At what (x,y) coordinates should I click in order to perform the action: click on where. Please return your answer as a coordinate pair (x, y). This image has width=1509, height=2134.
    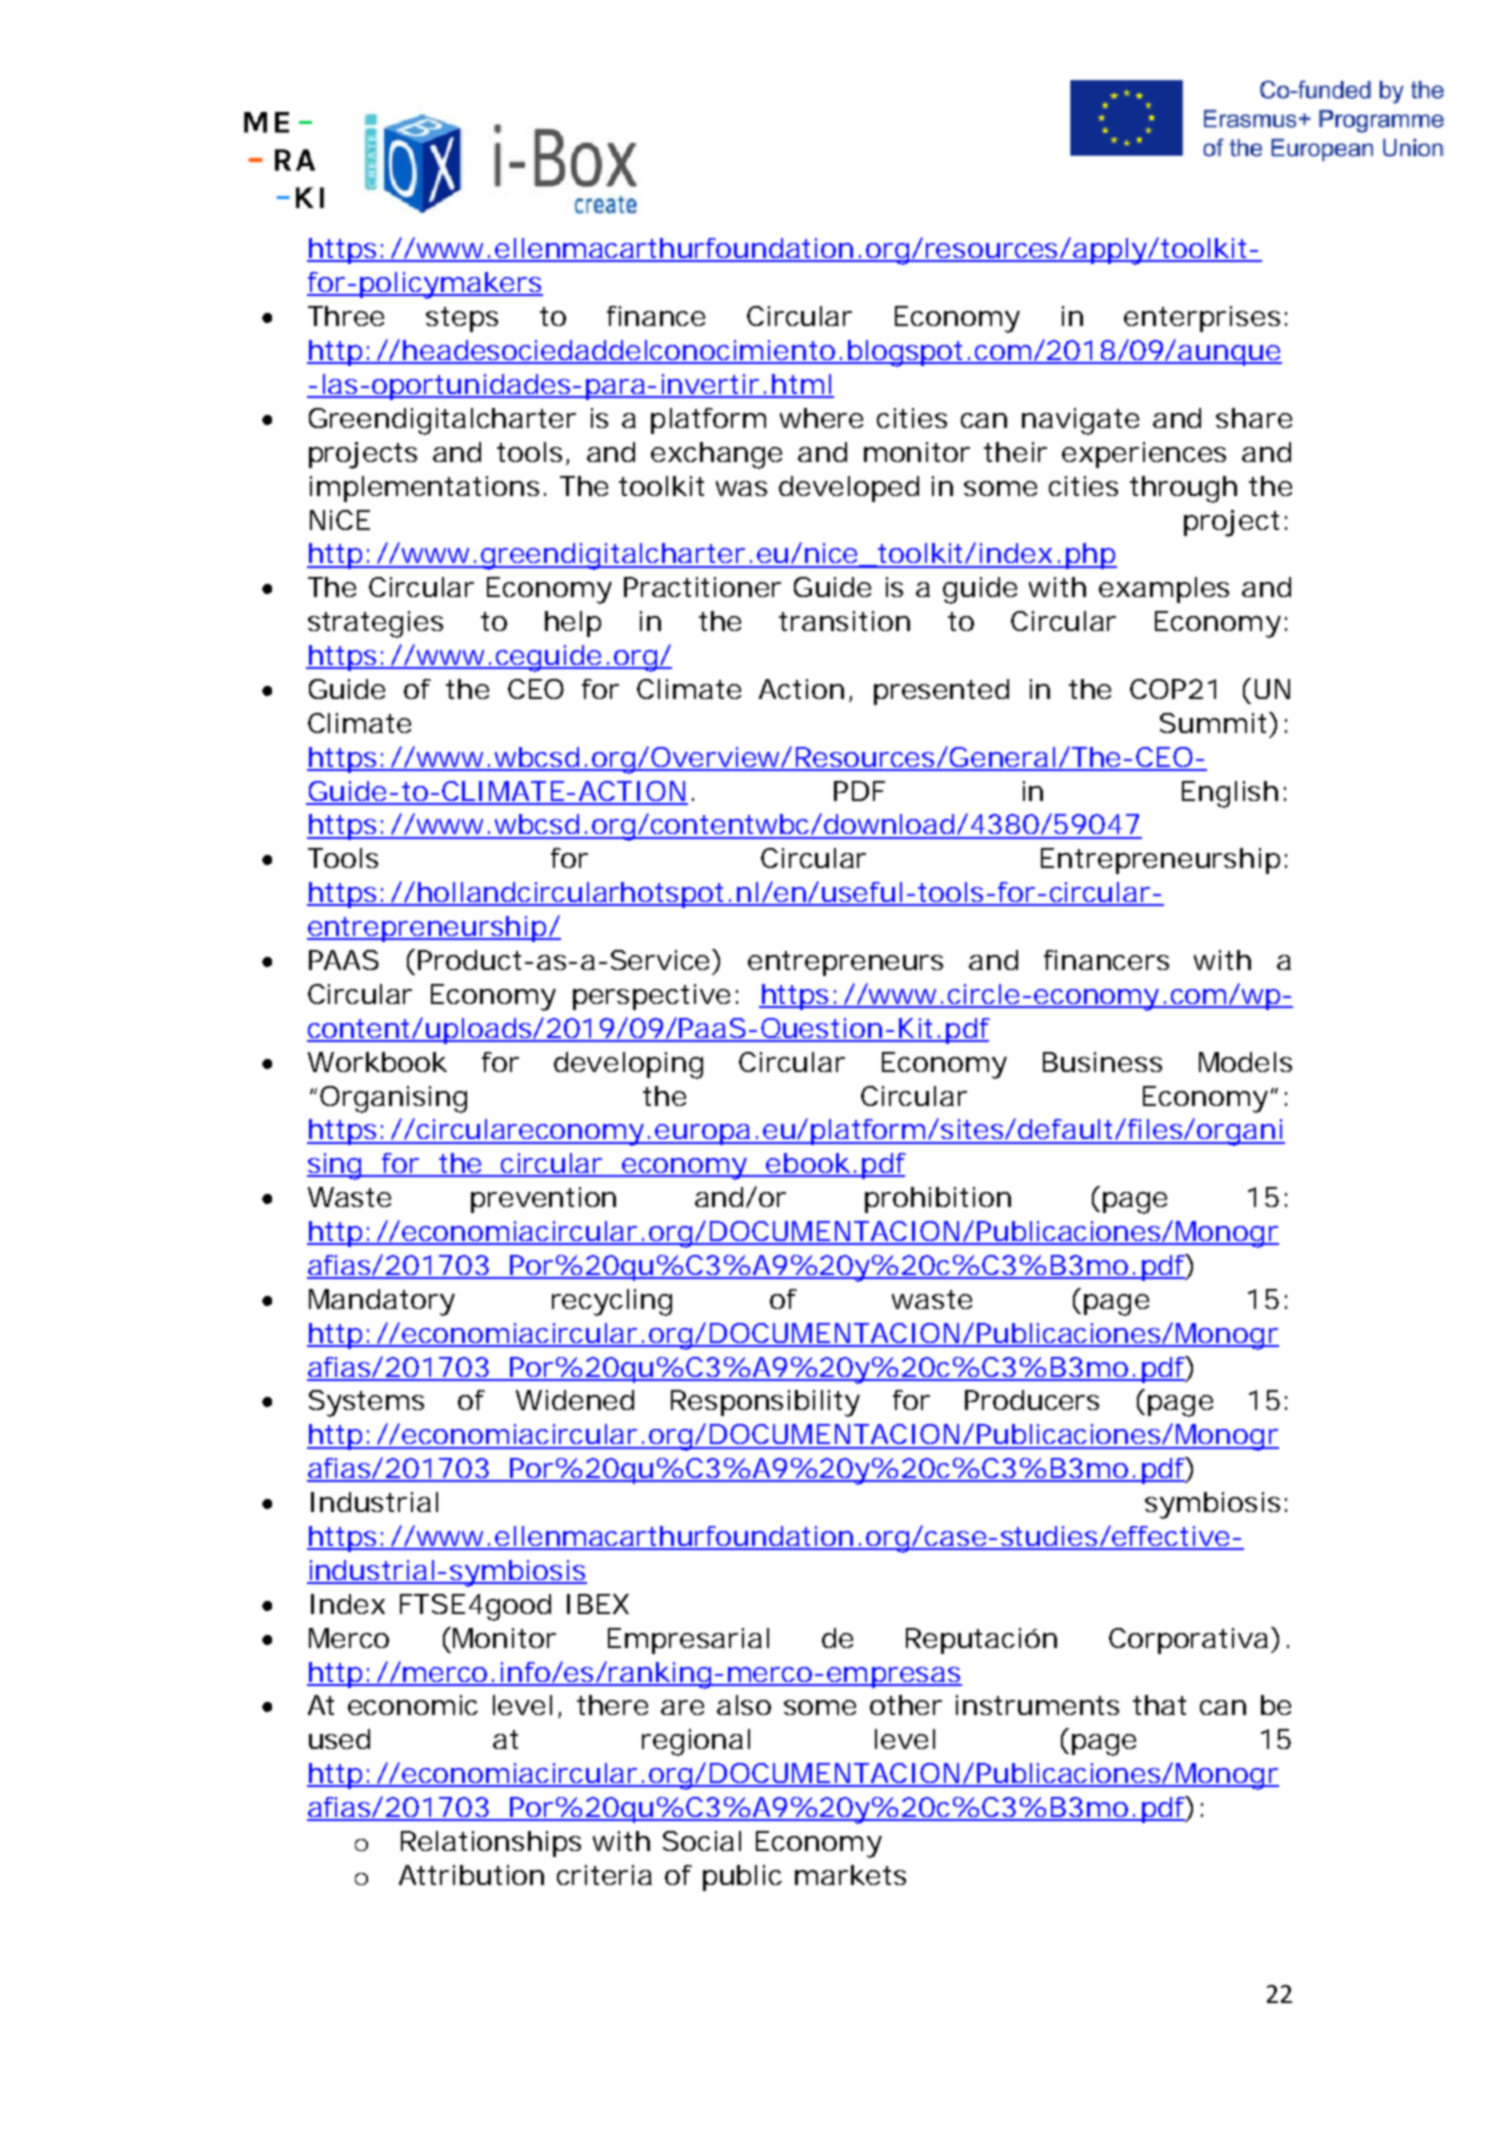
    Looking at the image, I should click on (821, 418).
